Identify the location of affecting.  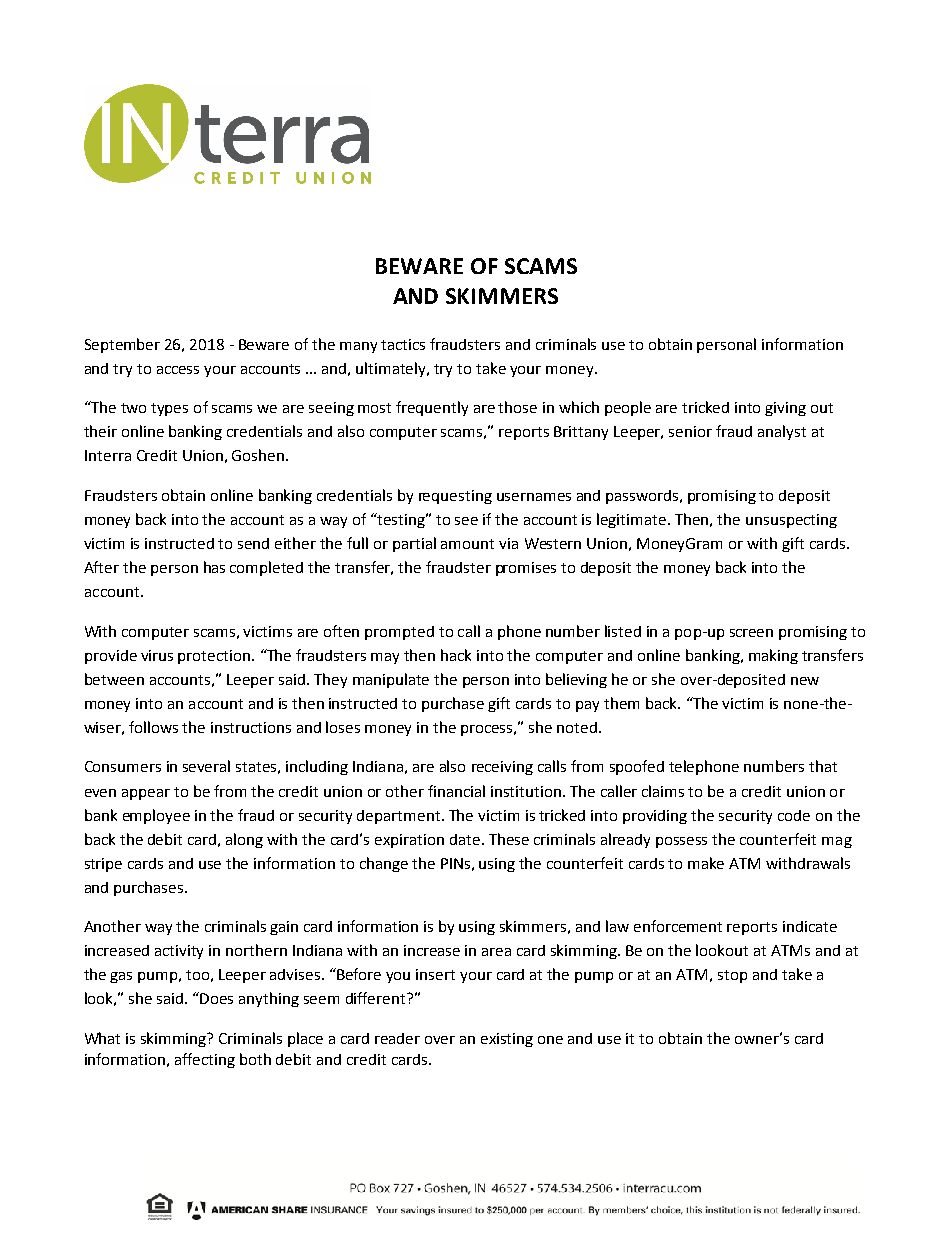
(205, 1060).
